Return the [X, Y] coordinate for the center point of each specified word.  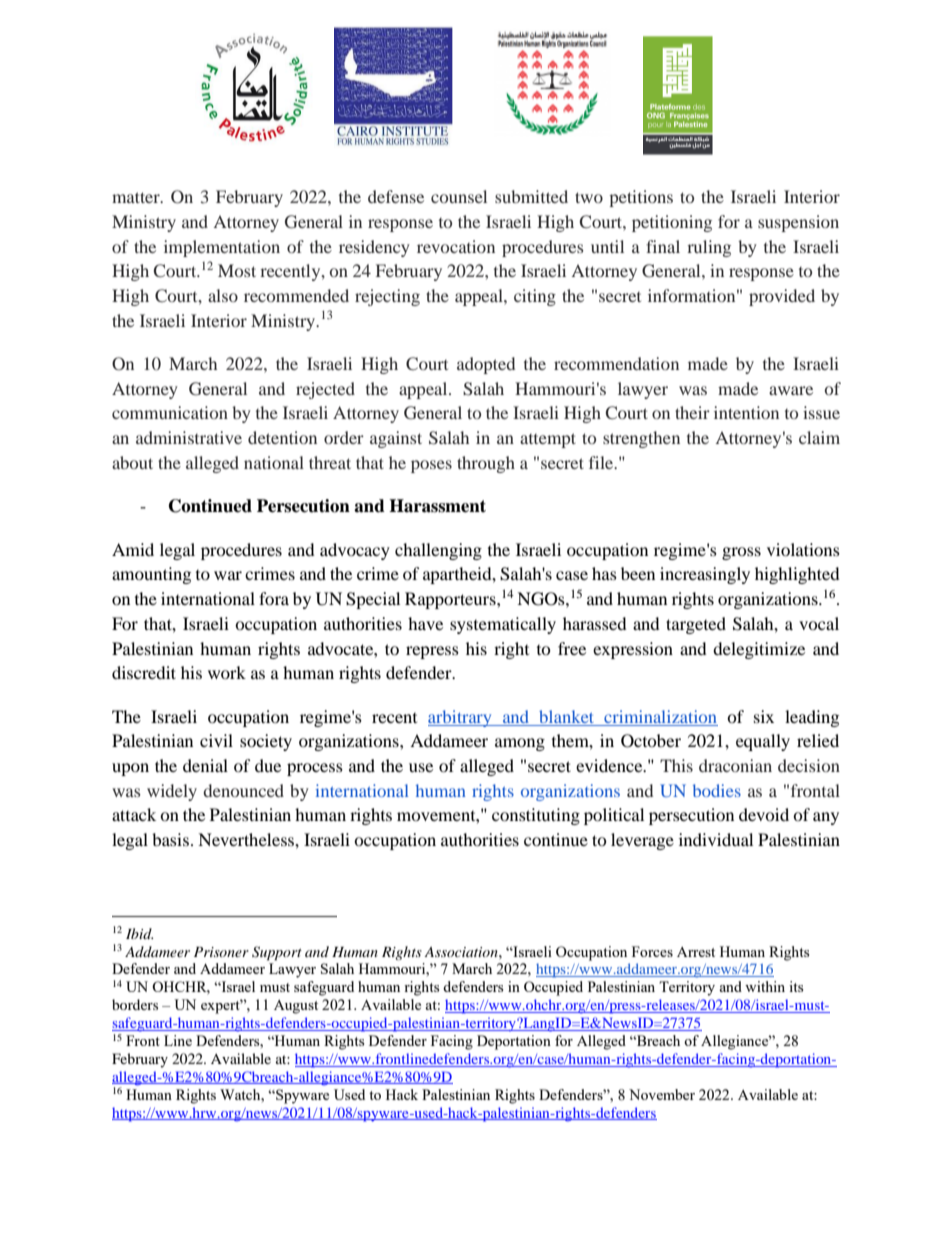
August [296, 1007]
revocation [456, 246]
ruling [709, 248]
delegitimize [759, 650]
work [227, 672]
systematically [503, 625]
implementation [222, 248]
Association [462, 952]
